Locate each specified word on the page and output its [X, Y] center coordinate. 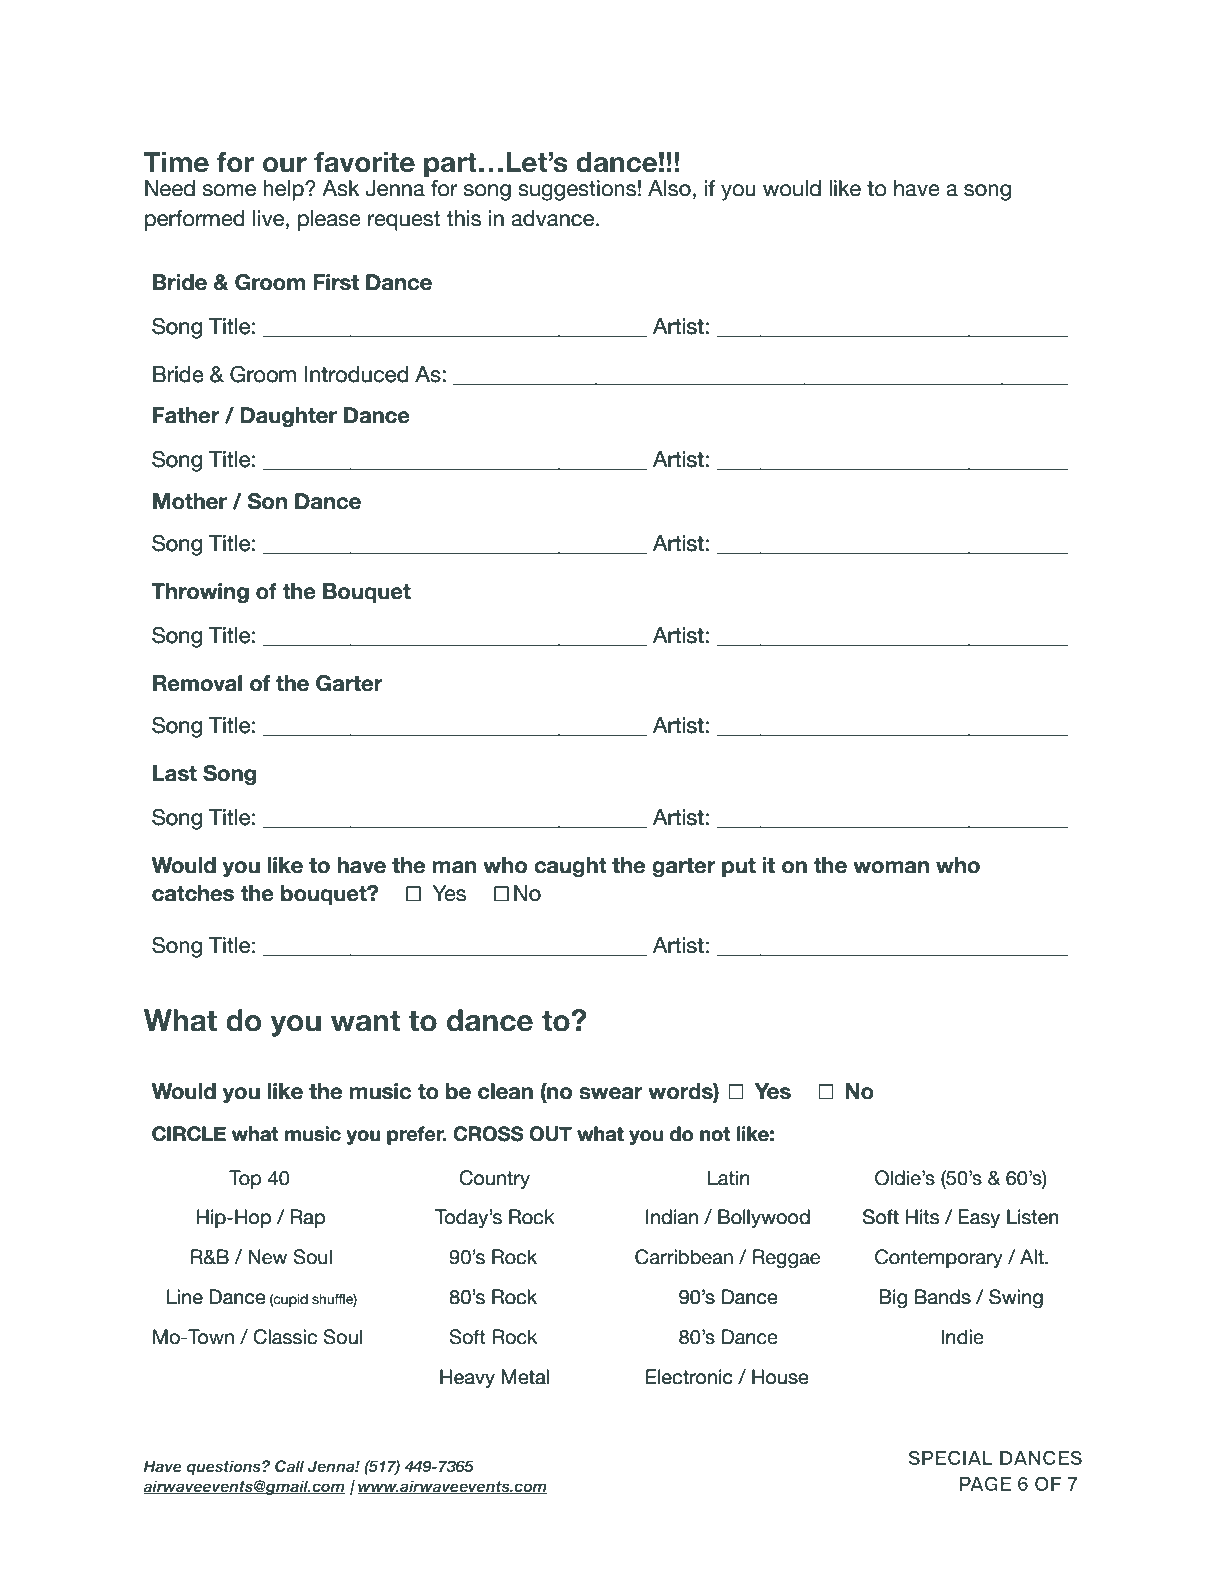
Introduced [357, 374]
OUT [550, 1134]
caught [570, 867]
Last [175, 773]
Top [245, 1179]
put [739, 867]
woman [891, 867]
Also [669, 188]
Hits [922, 1217]
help [284, 190]
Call [289, 1466]
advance [554, 218]
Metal [525, 1377]
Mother [190, 501]
